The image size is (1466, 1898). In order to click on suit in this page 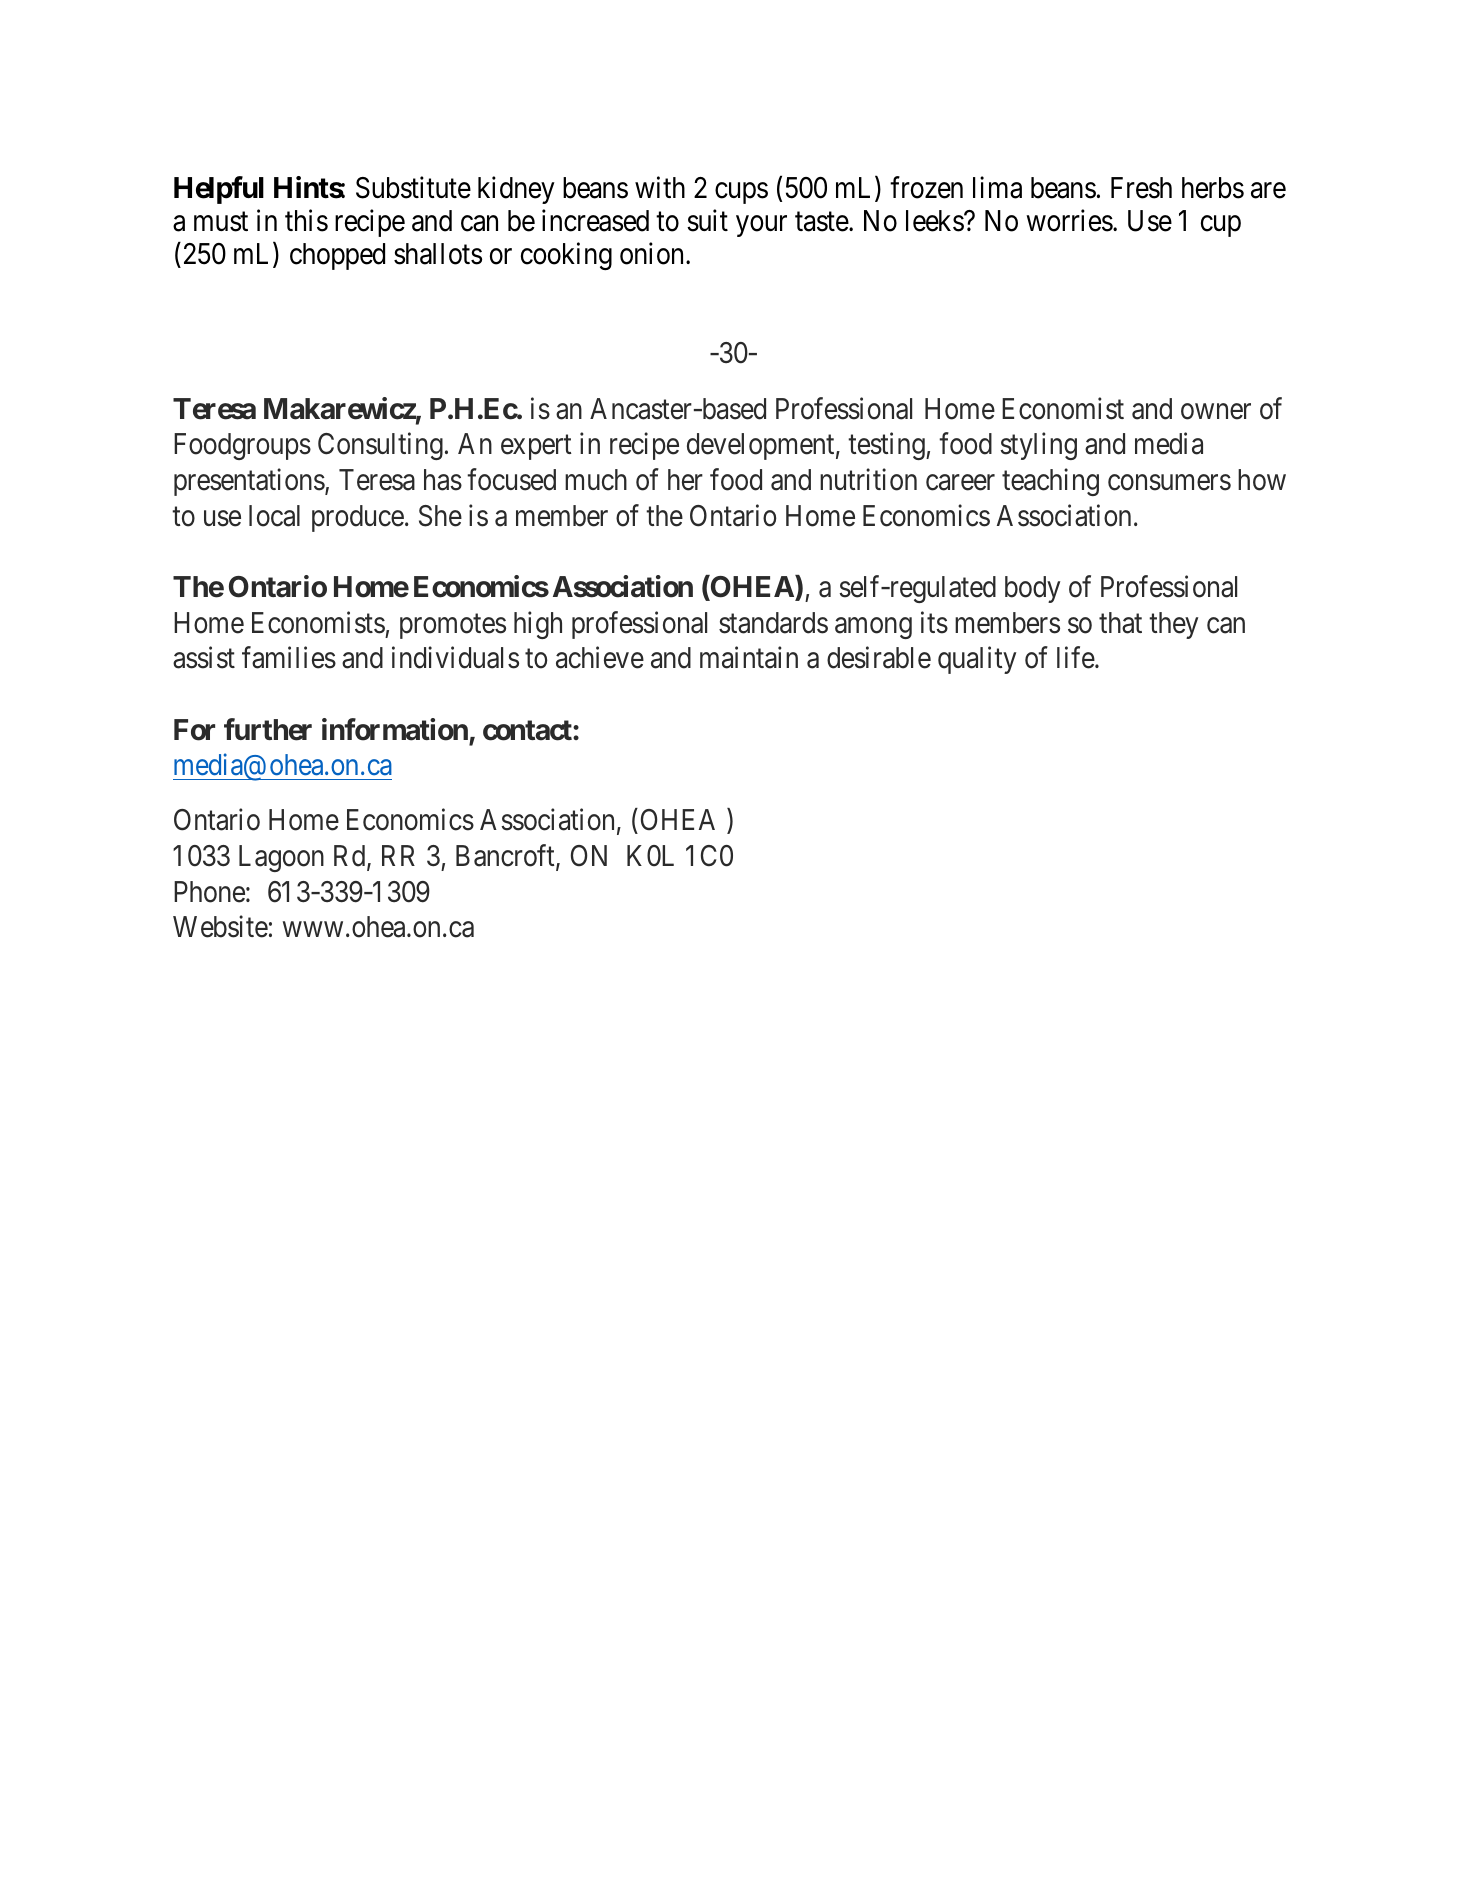, I will do `click(707, 220)`.
